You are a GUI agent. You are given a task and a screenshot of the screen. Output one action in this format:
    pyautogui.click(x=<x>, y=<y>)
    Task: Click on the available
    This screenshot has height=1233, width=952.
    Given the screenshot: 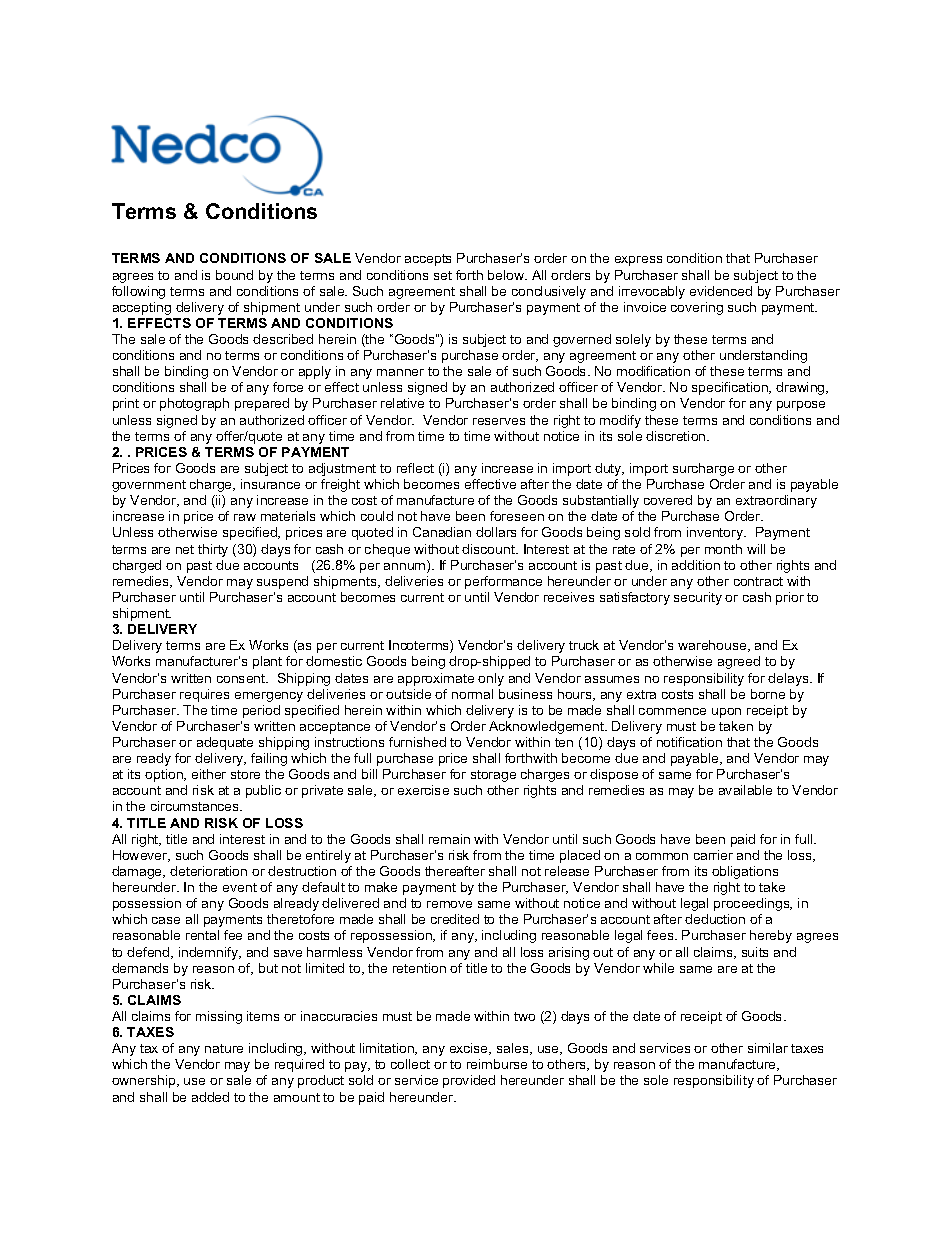 What is the action you would take?
    pyautogui.click(x=745, y=790)
